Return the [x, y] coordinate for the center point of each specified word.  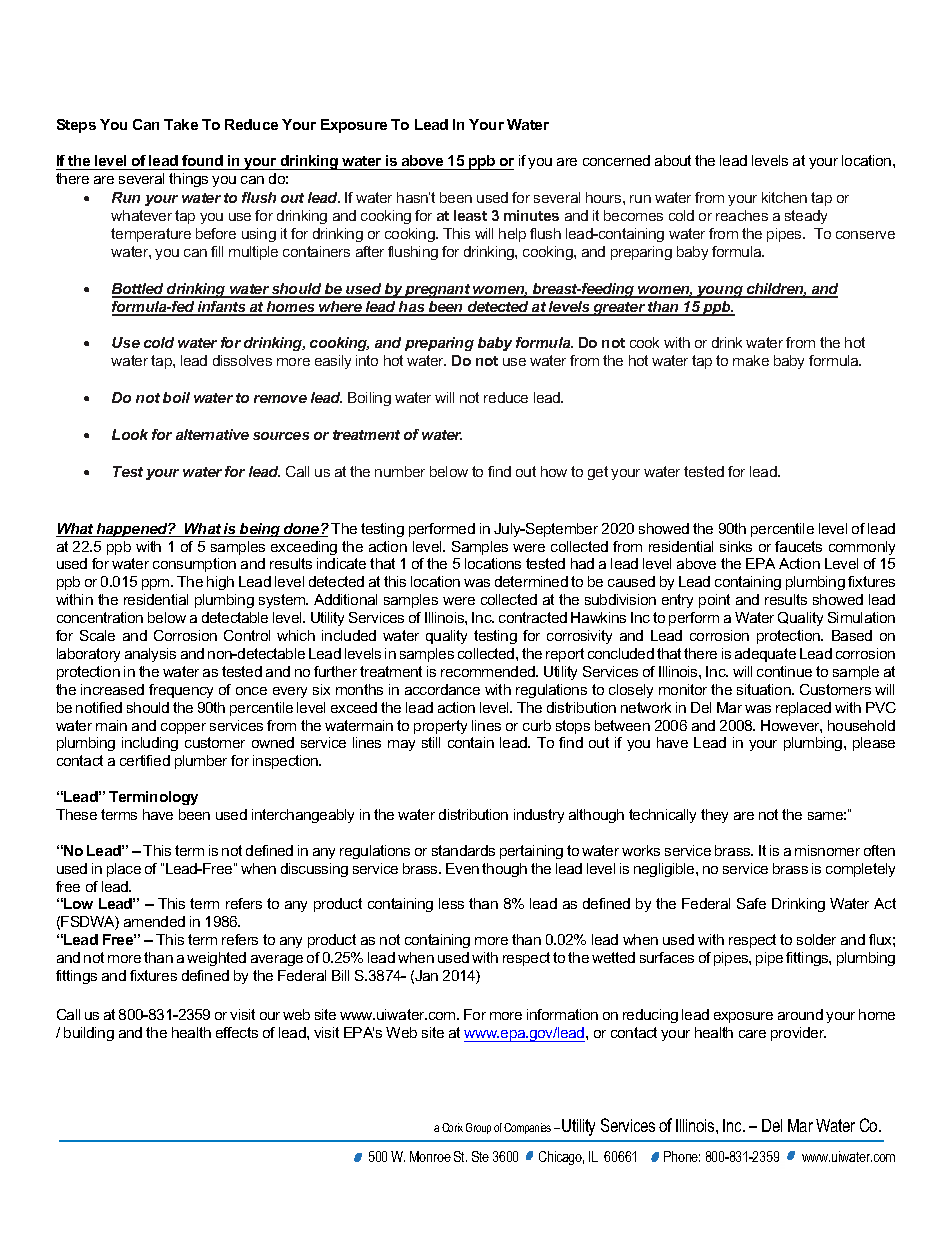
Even [462, 868]
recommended [489, 671]
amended [154, 921]
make [751, 360]
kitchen [784, 197]
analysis [150, 655]
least [470, 215]
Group [478, 1128]
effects [237, 1032]
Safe [751, 903]
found [202, 160]
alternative [212, 434]
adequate [765, 655]
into [367, 360]
